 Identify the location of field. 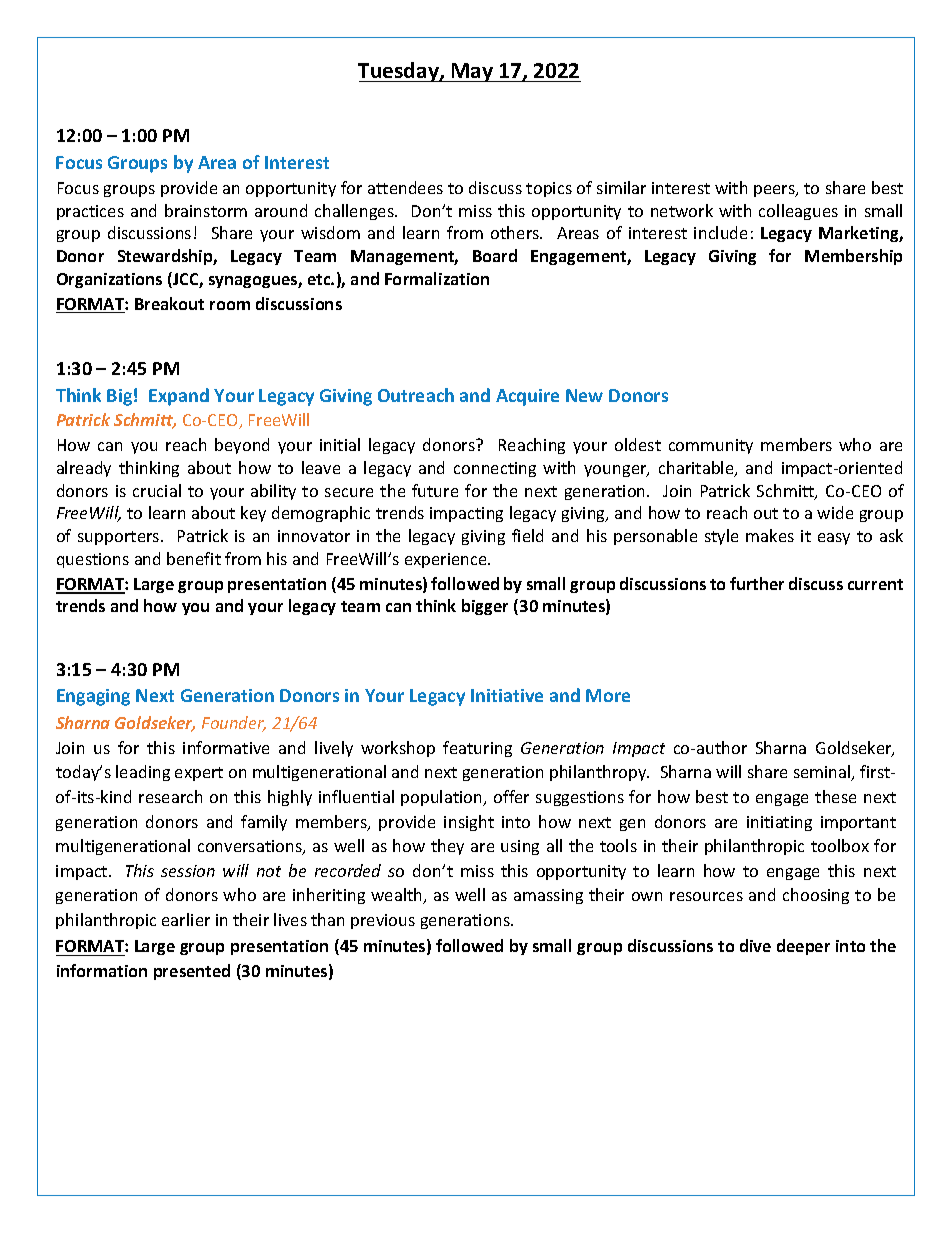
(527, 535).
